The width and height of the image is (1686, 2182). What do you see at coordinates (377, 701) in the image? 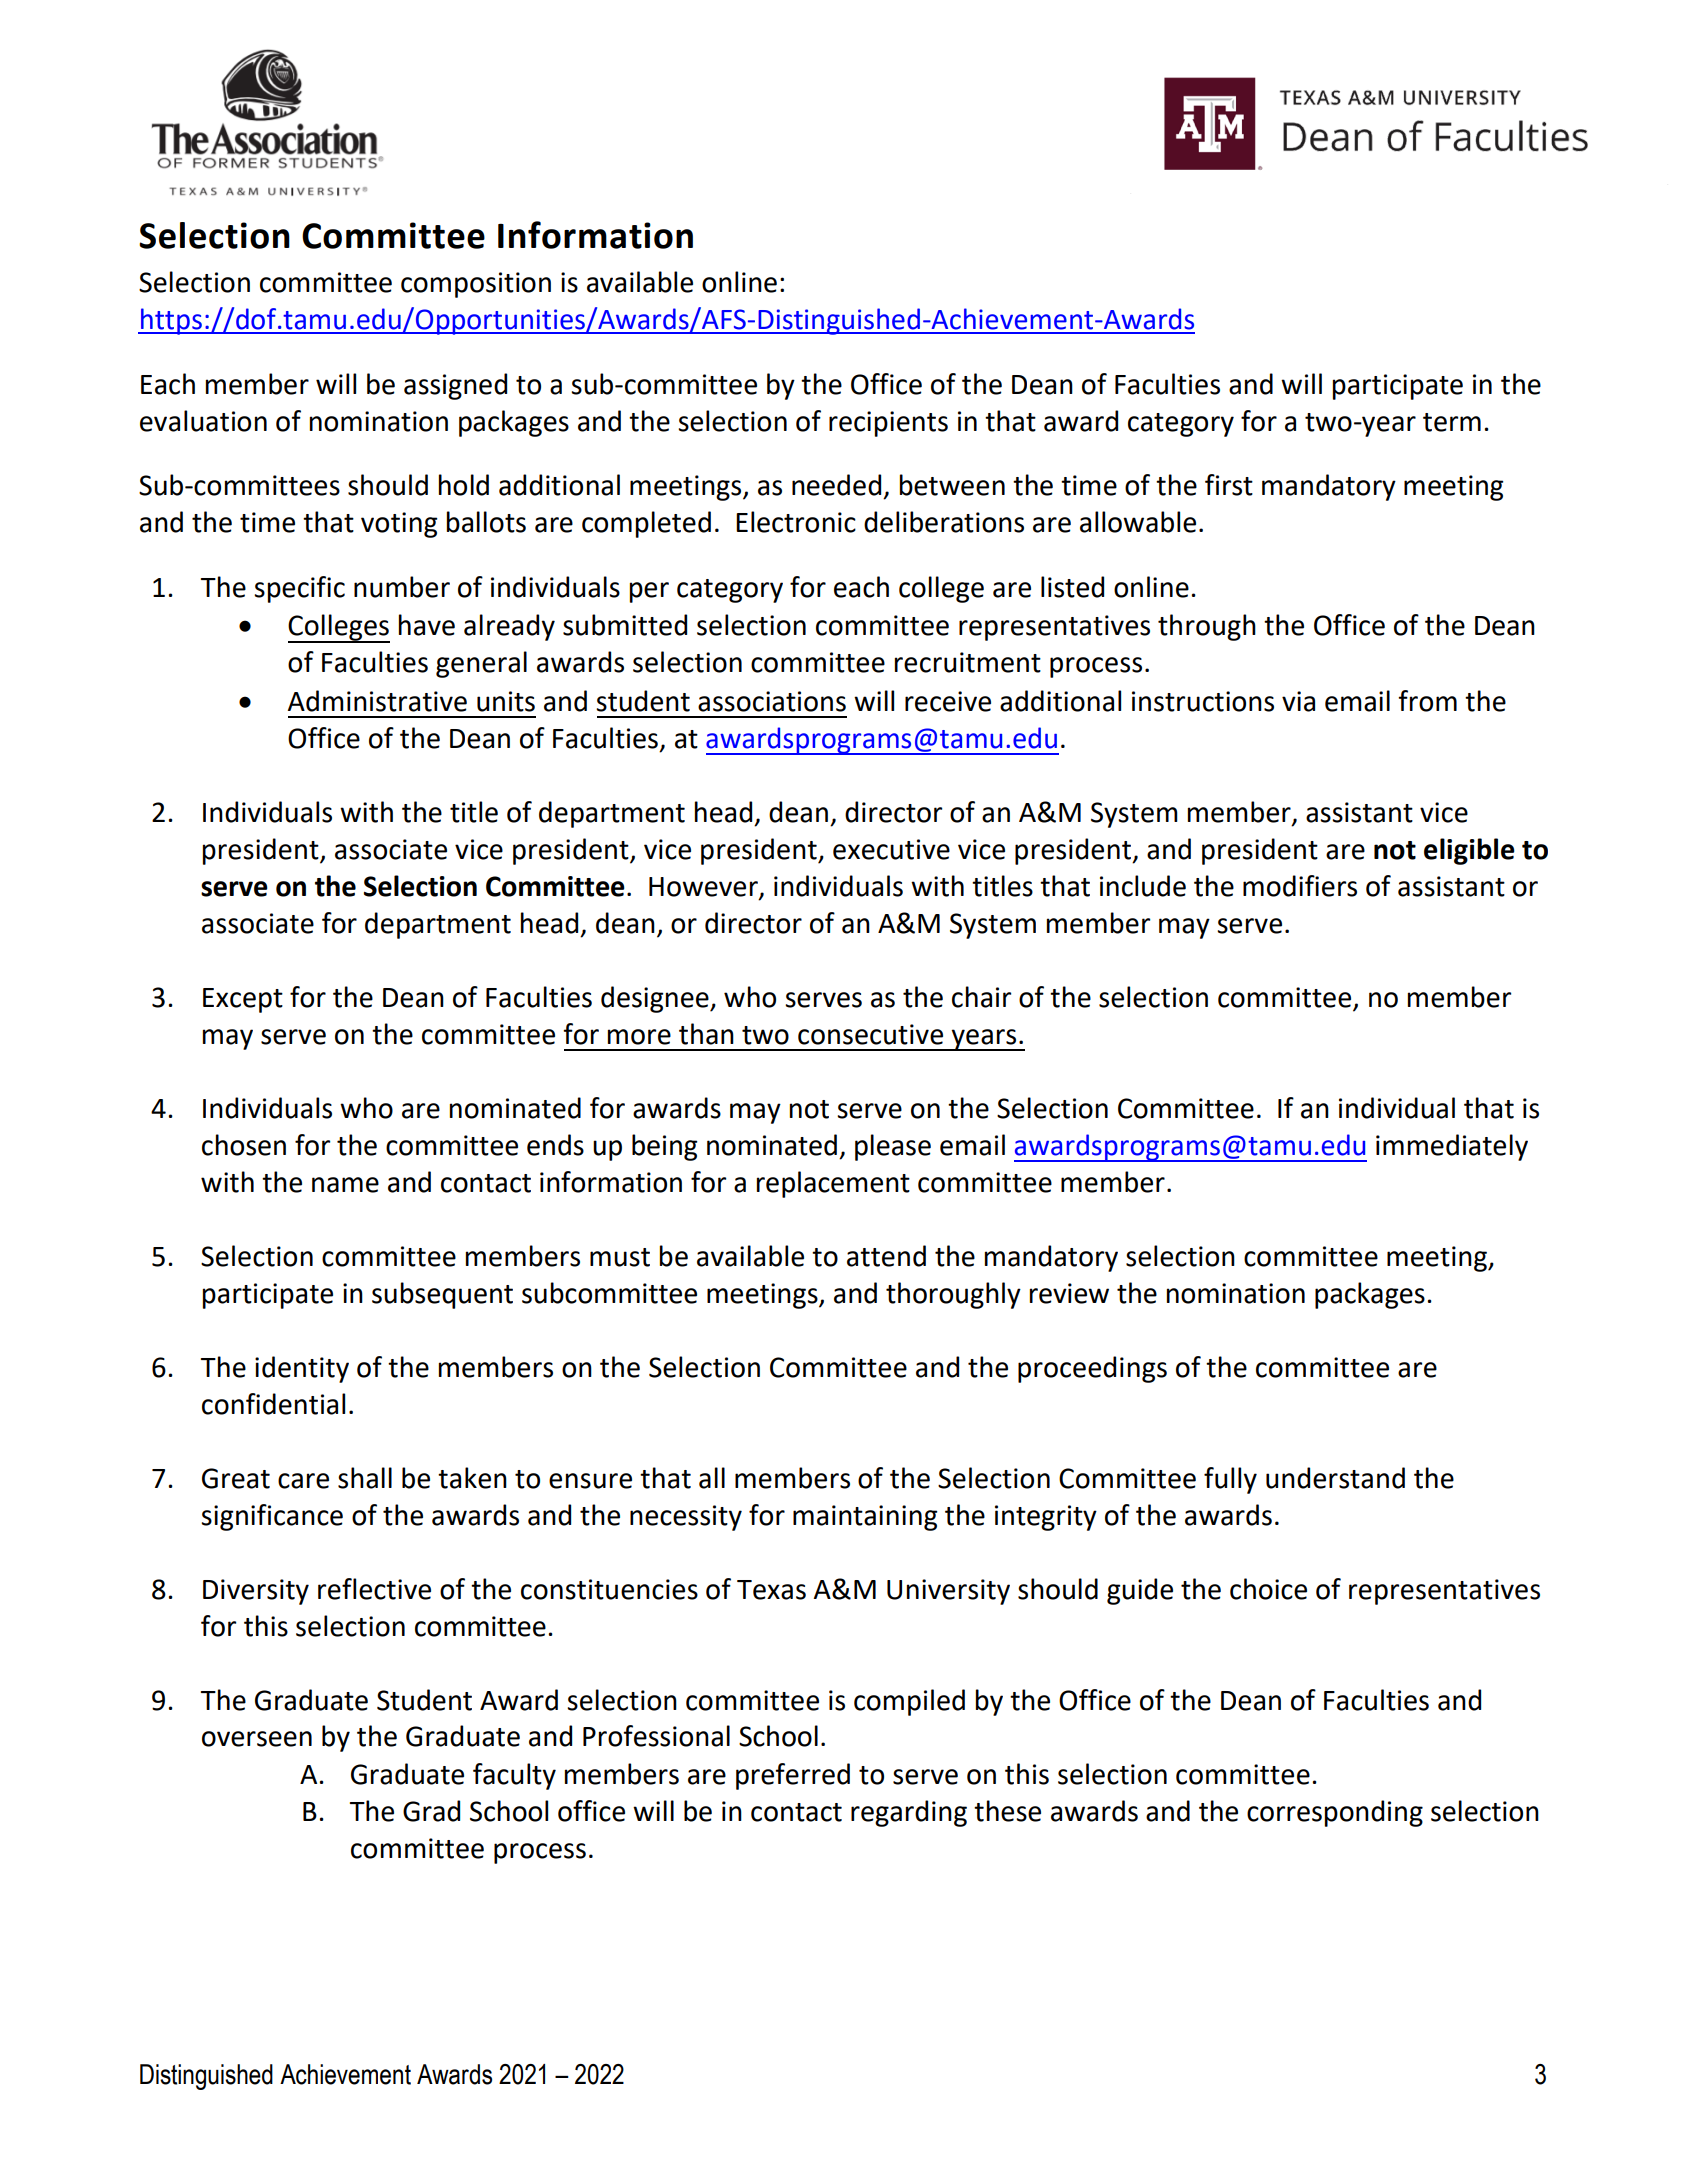
I see `Administrative` at bounding box center [377, 701].
